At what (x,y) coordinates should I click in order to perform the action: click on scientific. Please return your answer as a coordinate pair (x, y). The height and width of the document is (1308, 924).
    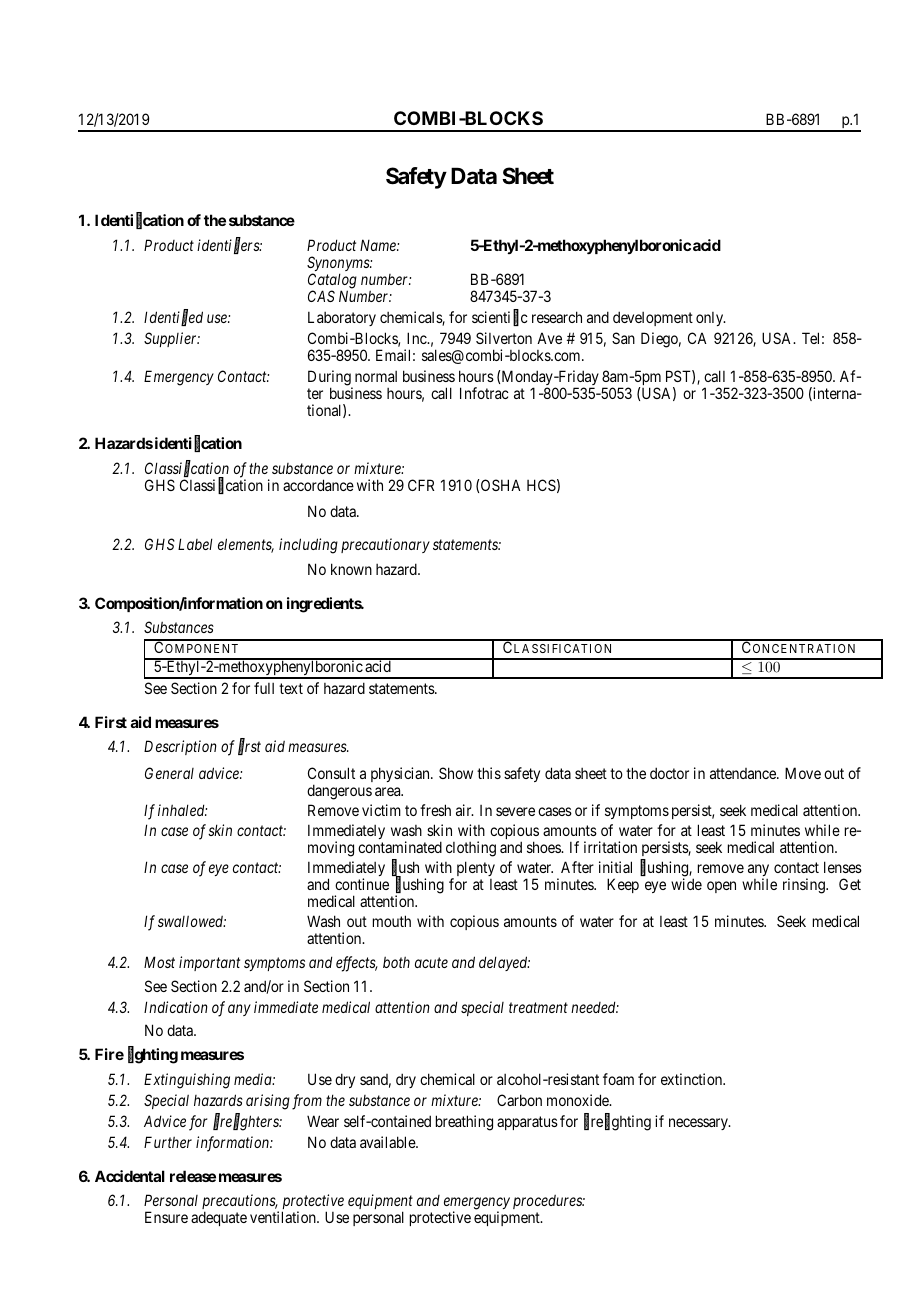
    Looking at the image, I should click on (500, 318).
